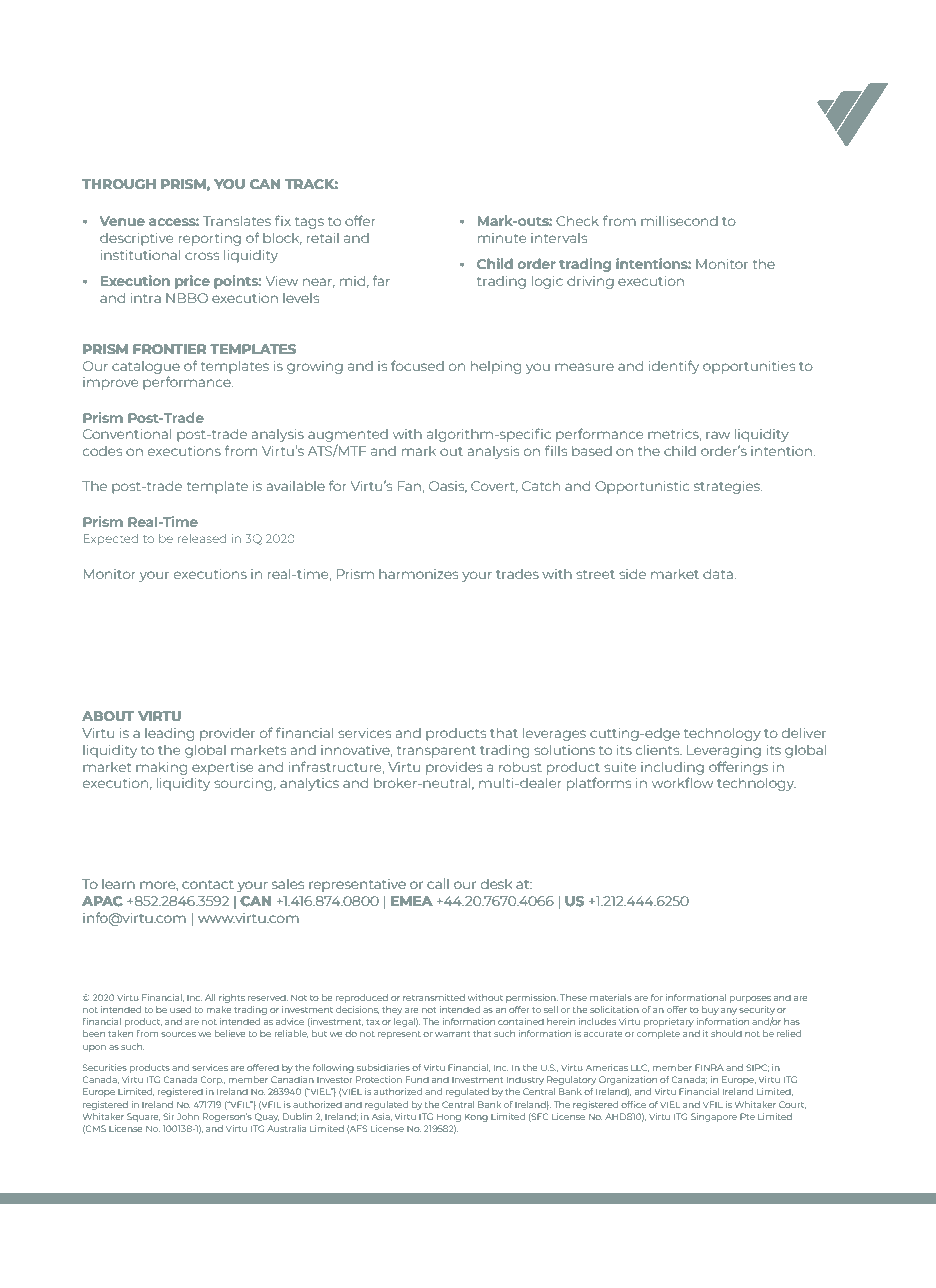  What do you see at coordinates (188, 1116) in the screenshot?
I see `John` at bounding box center [188, 1116].
